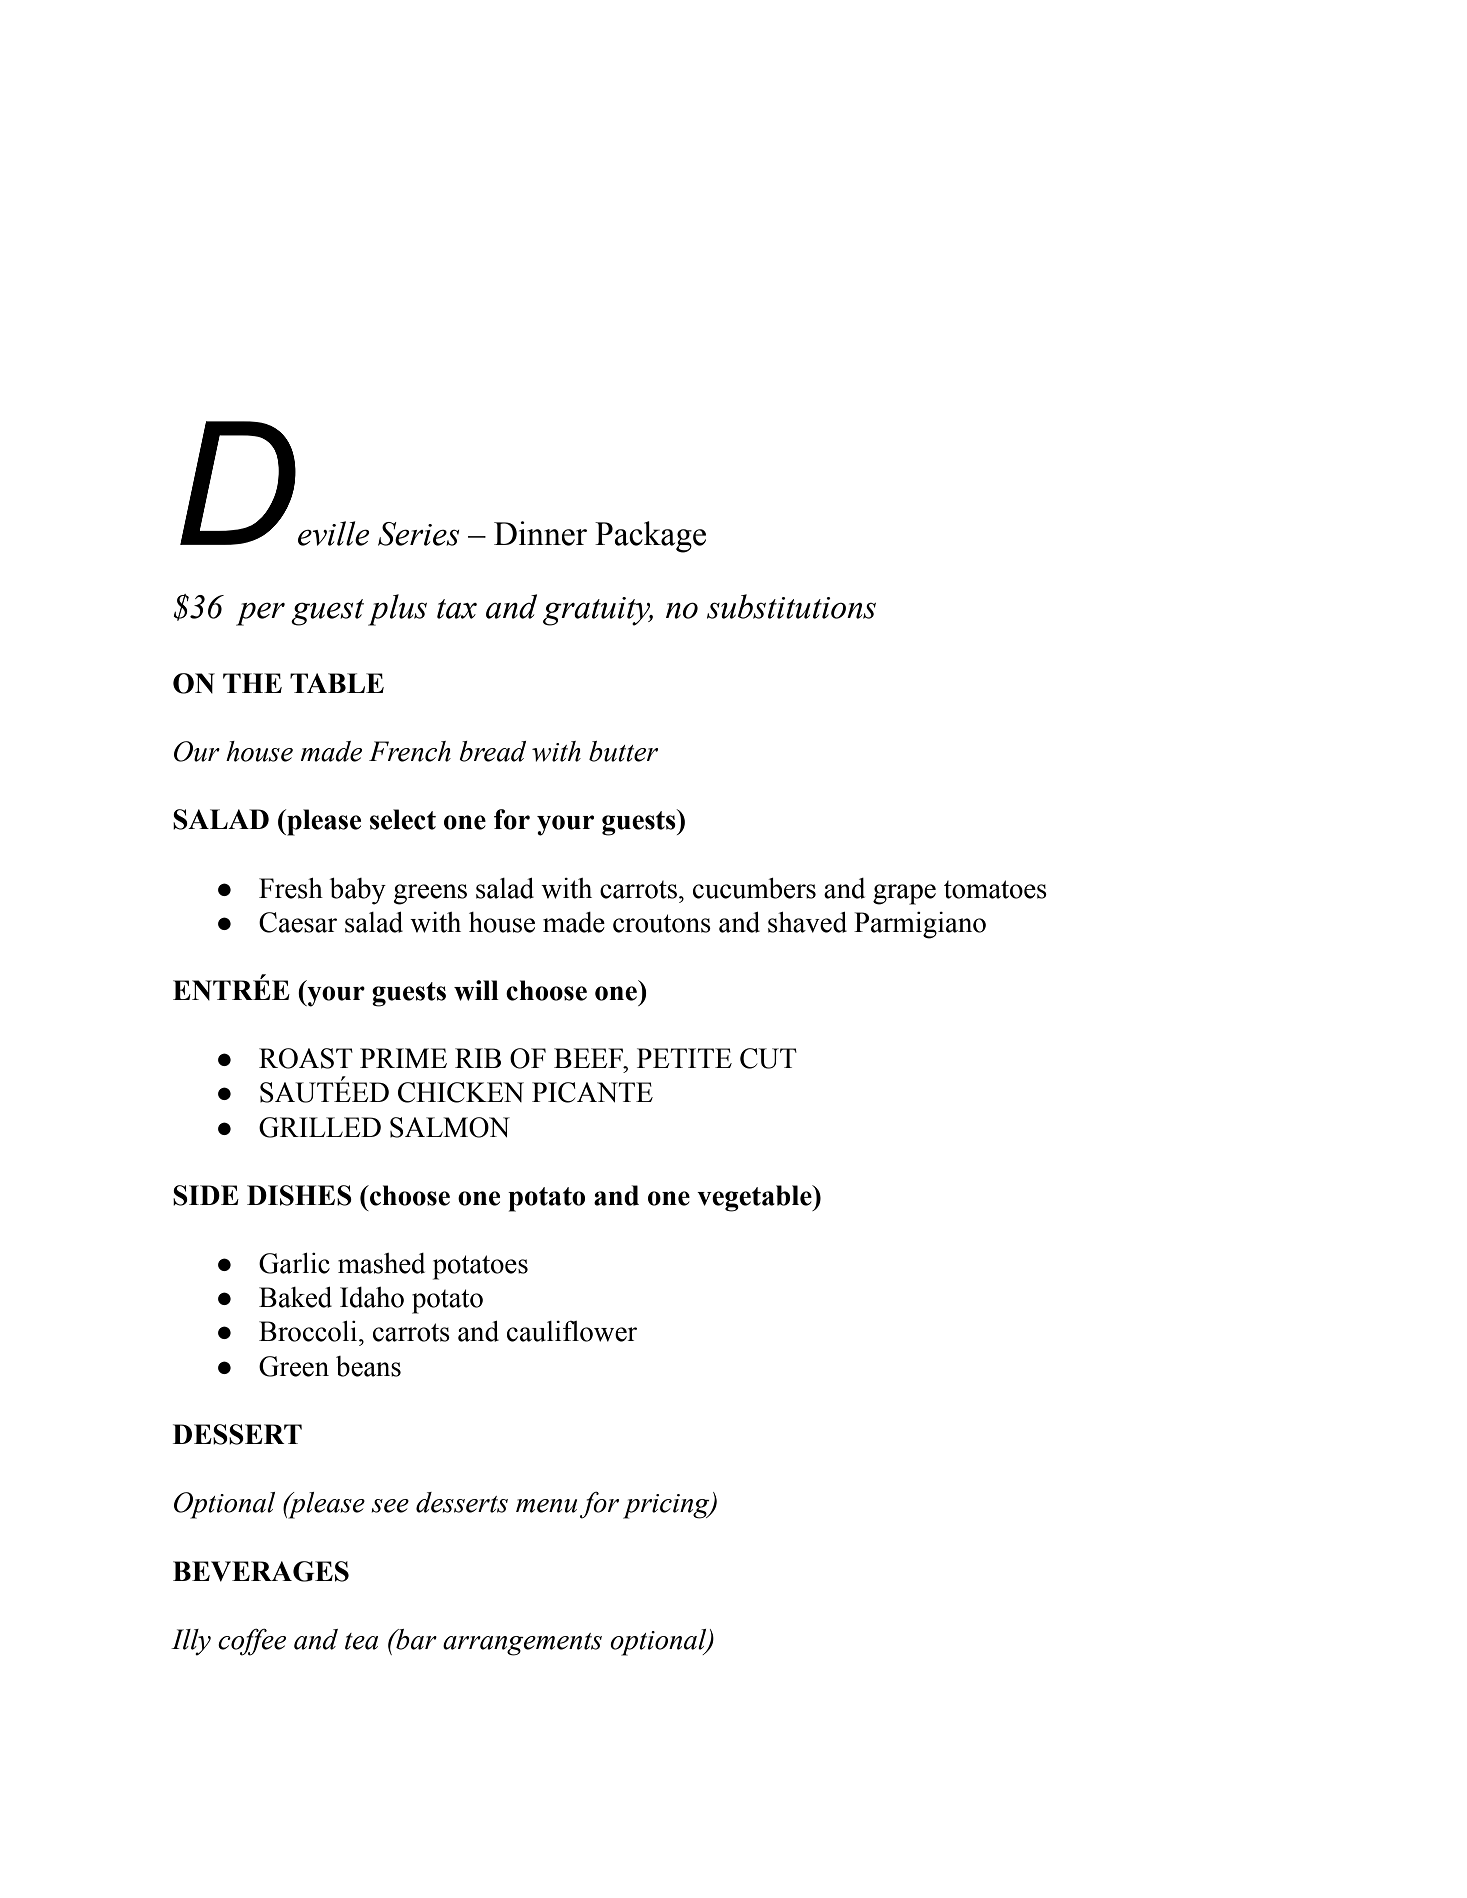 Image resolution: width=1467 pixels, height=1898 pixels. I want to click on Dinner, so click(540, 533).
